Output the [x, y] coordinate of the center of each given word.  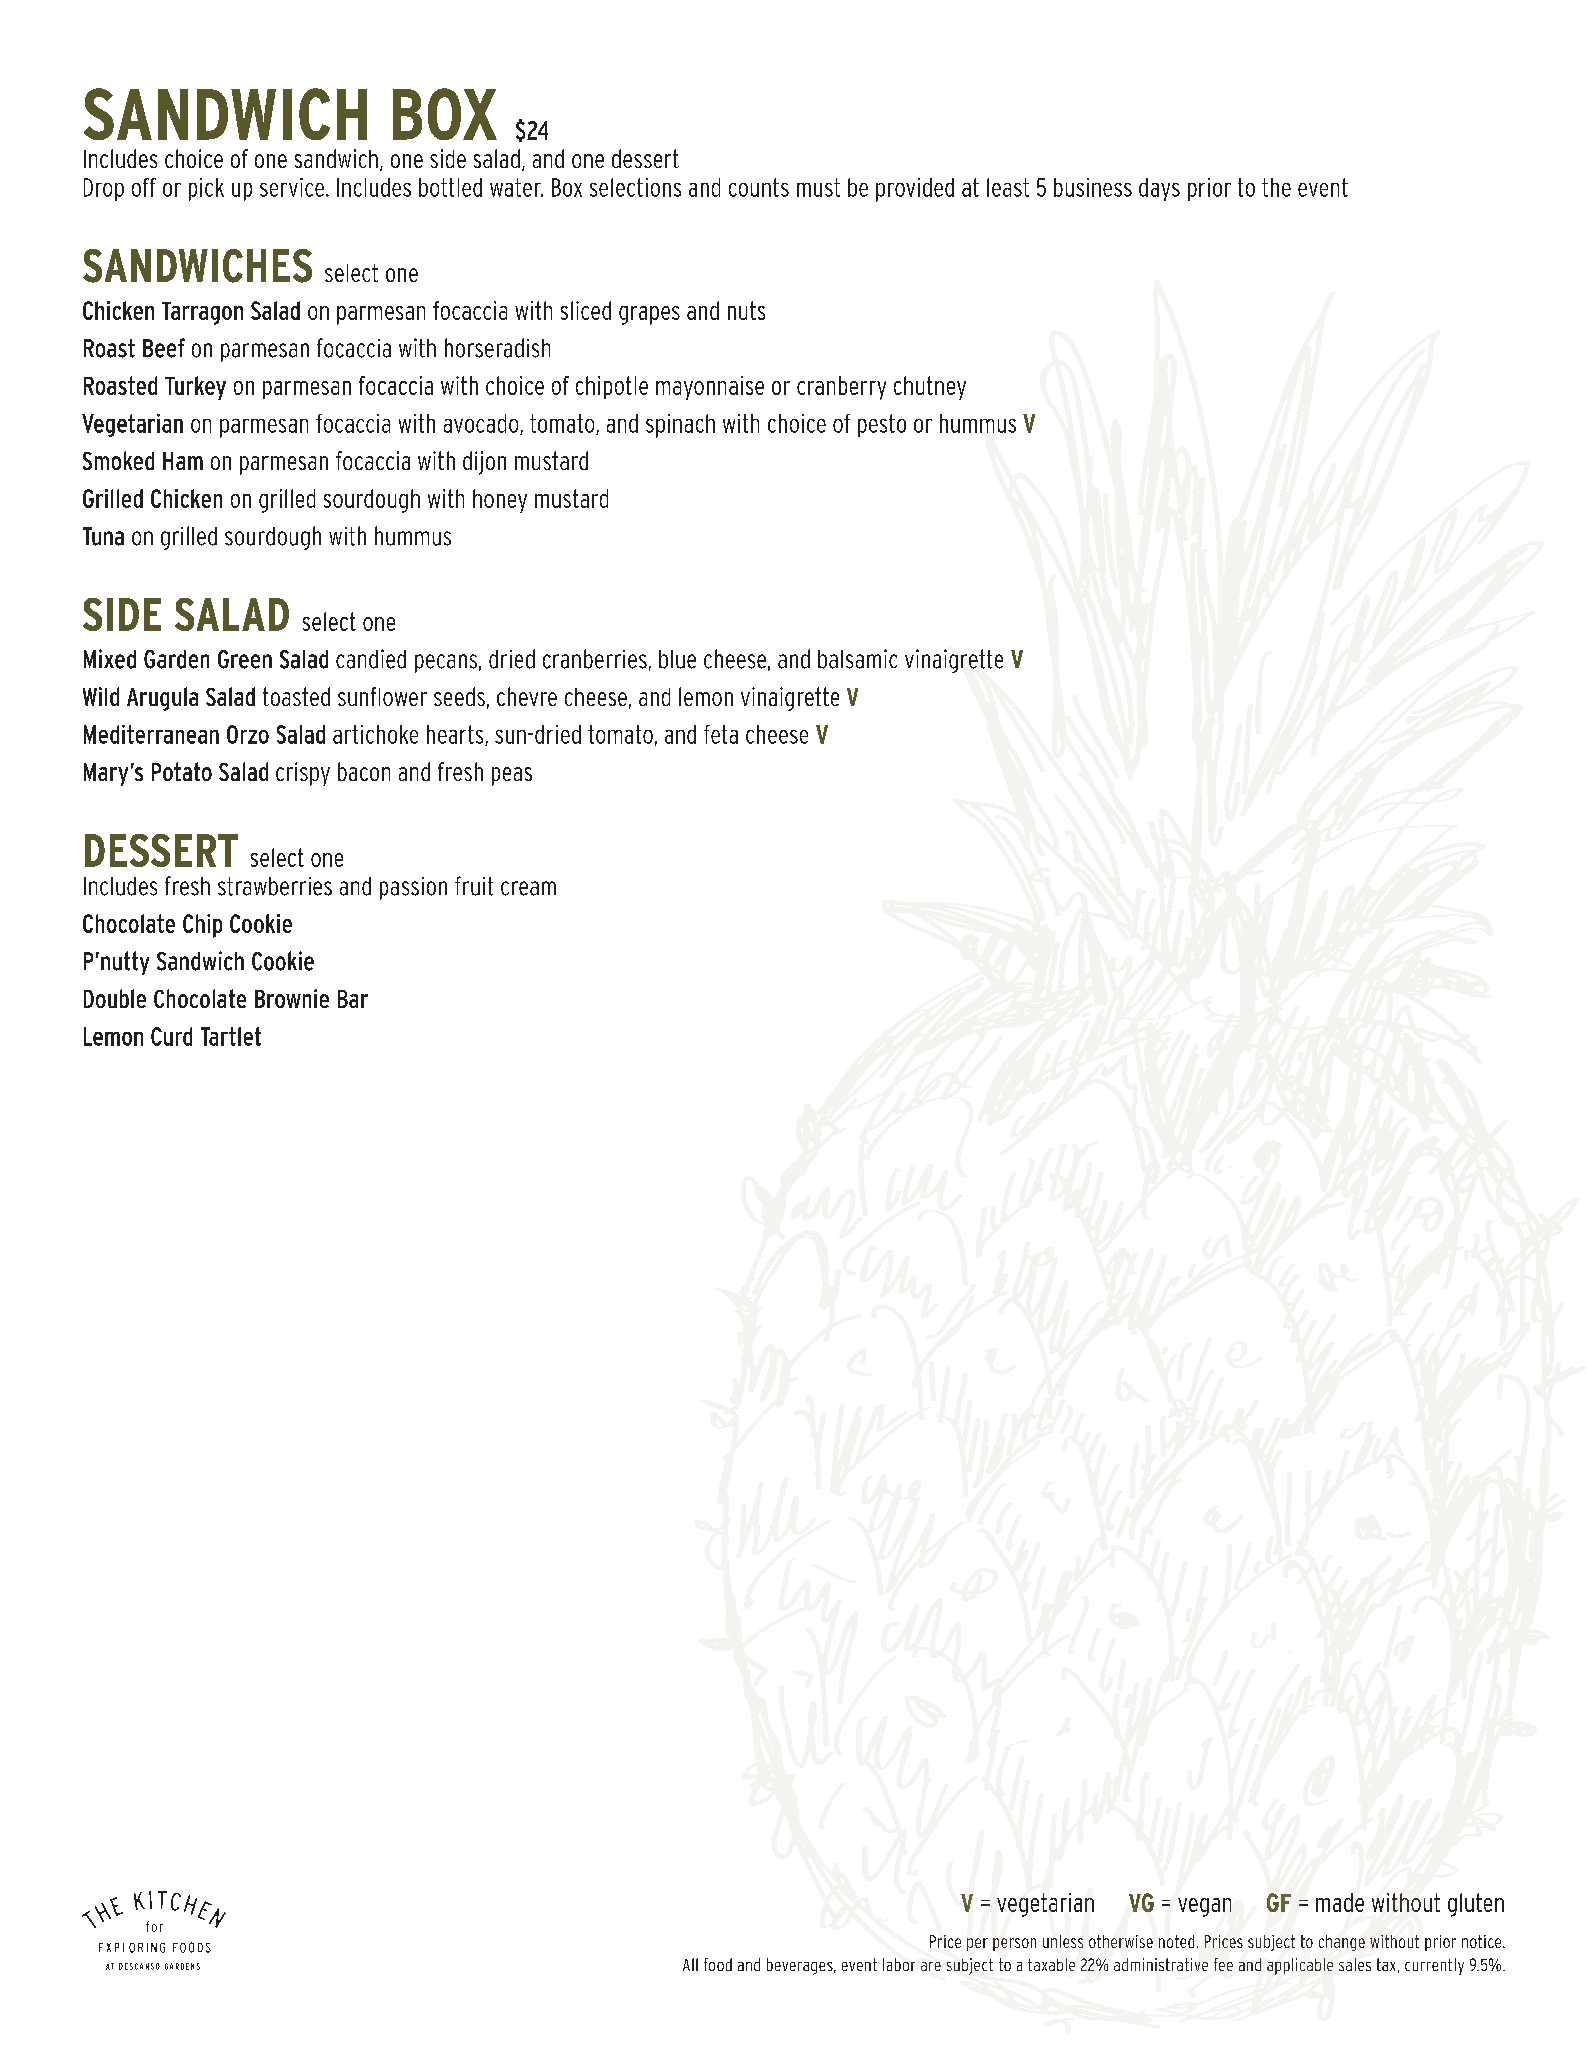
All [690, 1964]
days [1159, 189]
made [1340, 1902]
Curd [171, 1036]
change [1342, 1943]
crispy [303, 774]
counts [759, 187]
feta [721, 734]
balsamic [857, 659]
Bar [353, 999]
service [293, 187]
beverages [801, 1966]
